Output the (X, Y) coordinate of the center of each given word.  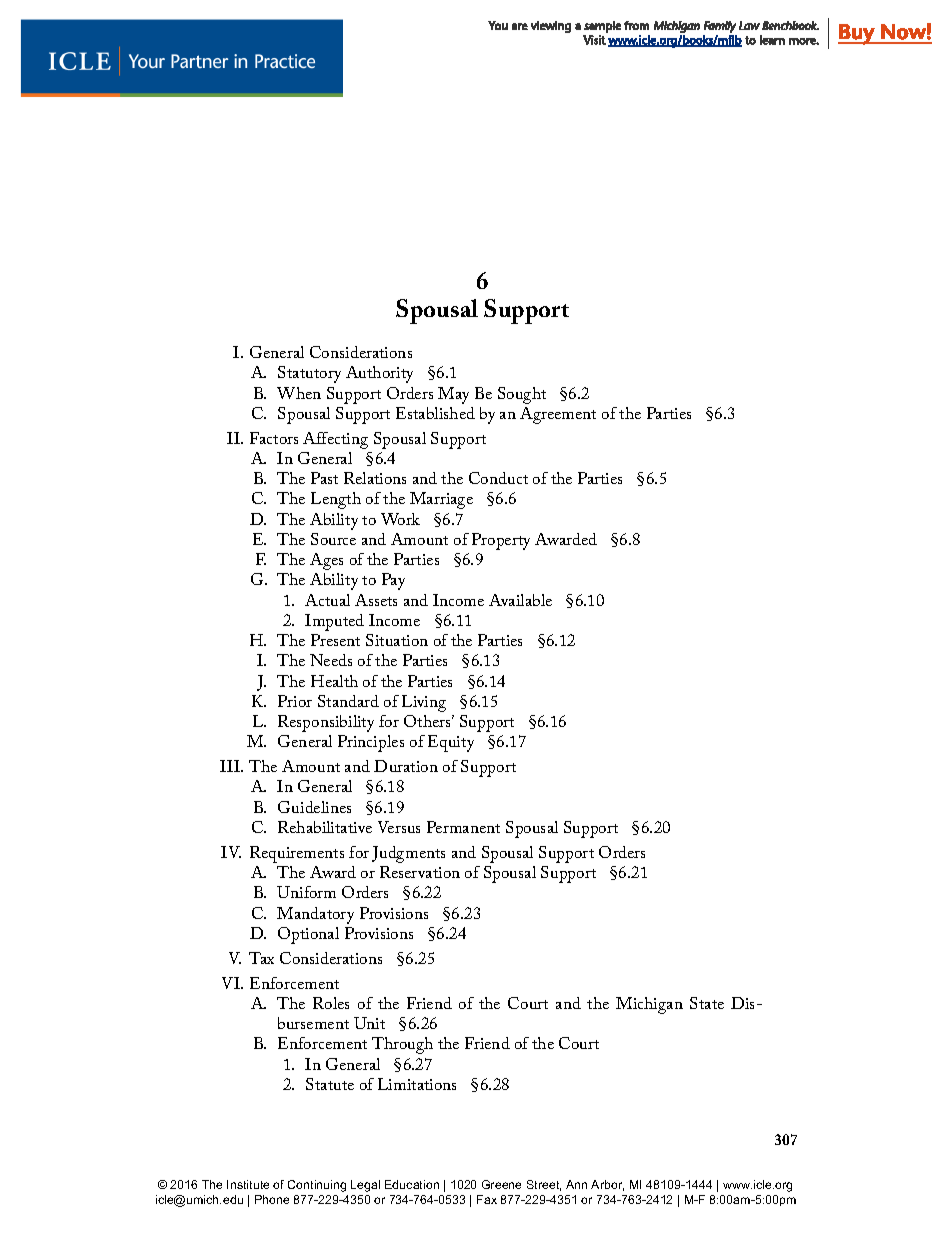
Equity (451, 743)
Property (501, 541)
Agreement (558, 415)
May (453, 395)
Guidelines (314, 807)
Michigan (649, 1005)
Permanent (463, 827)
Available (520, 600)
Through (402, 1045)
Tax (261, 958)
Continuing (317, 1186)
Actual (327, 600)
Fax (487, 1199)
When (299, 393)
